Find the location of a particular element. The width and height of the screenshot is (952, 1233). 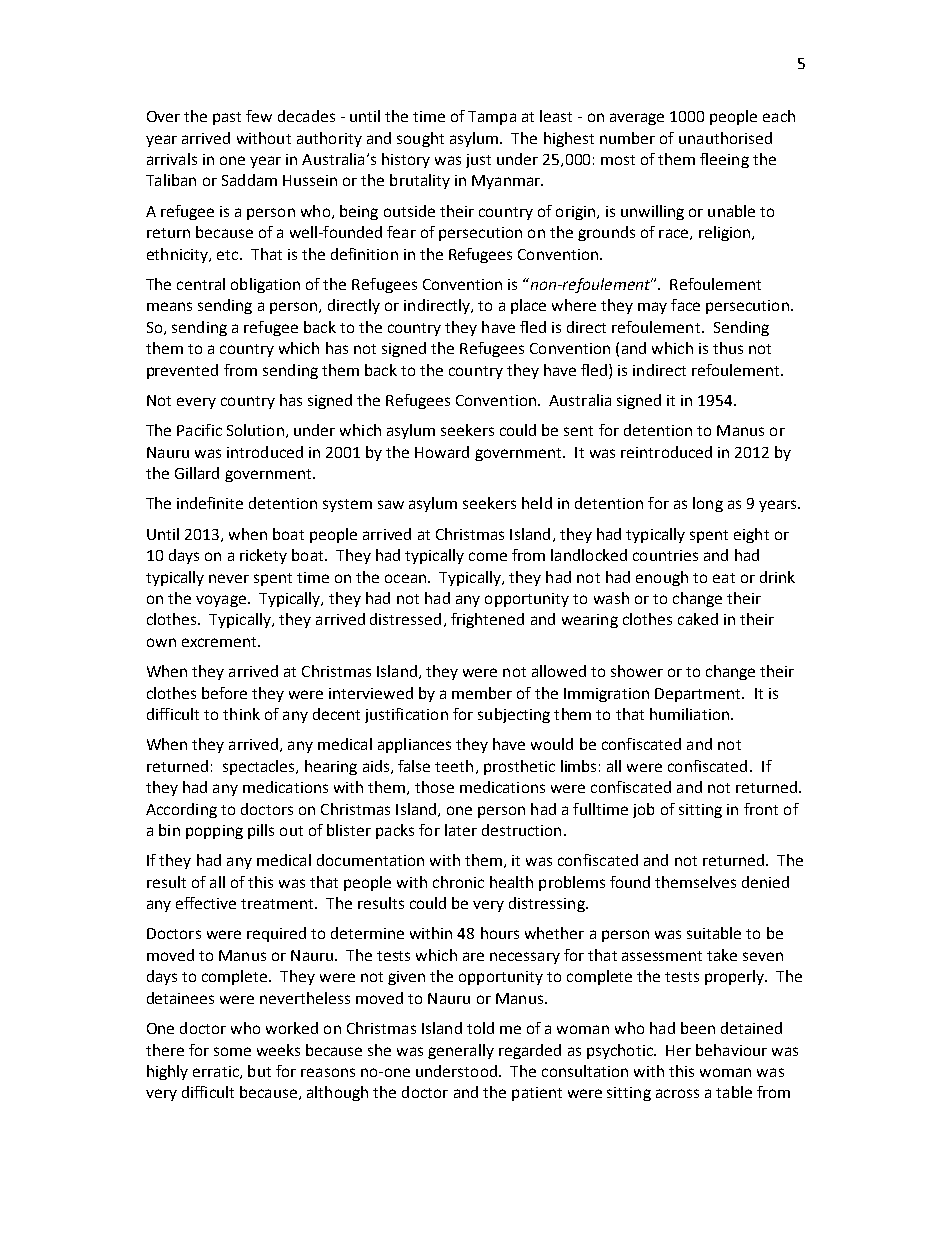

some is located at coordinates (232, 1051).
